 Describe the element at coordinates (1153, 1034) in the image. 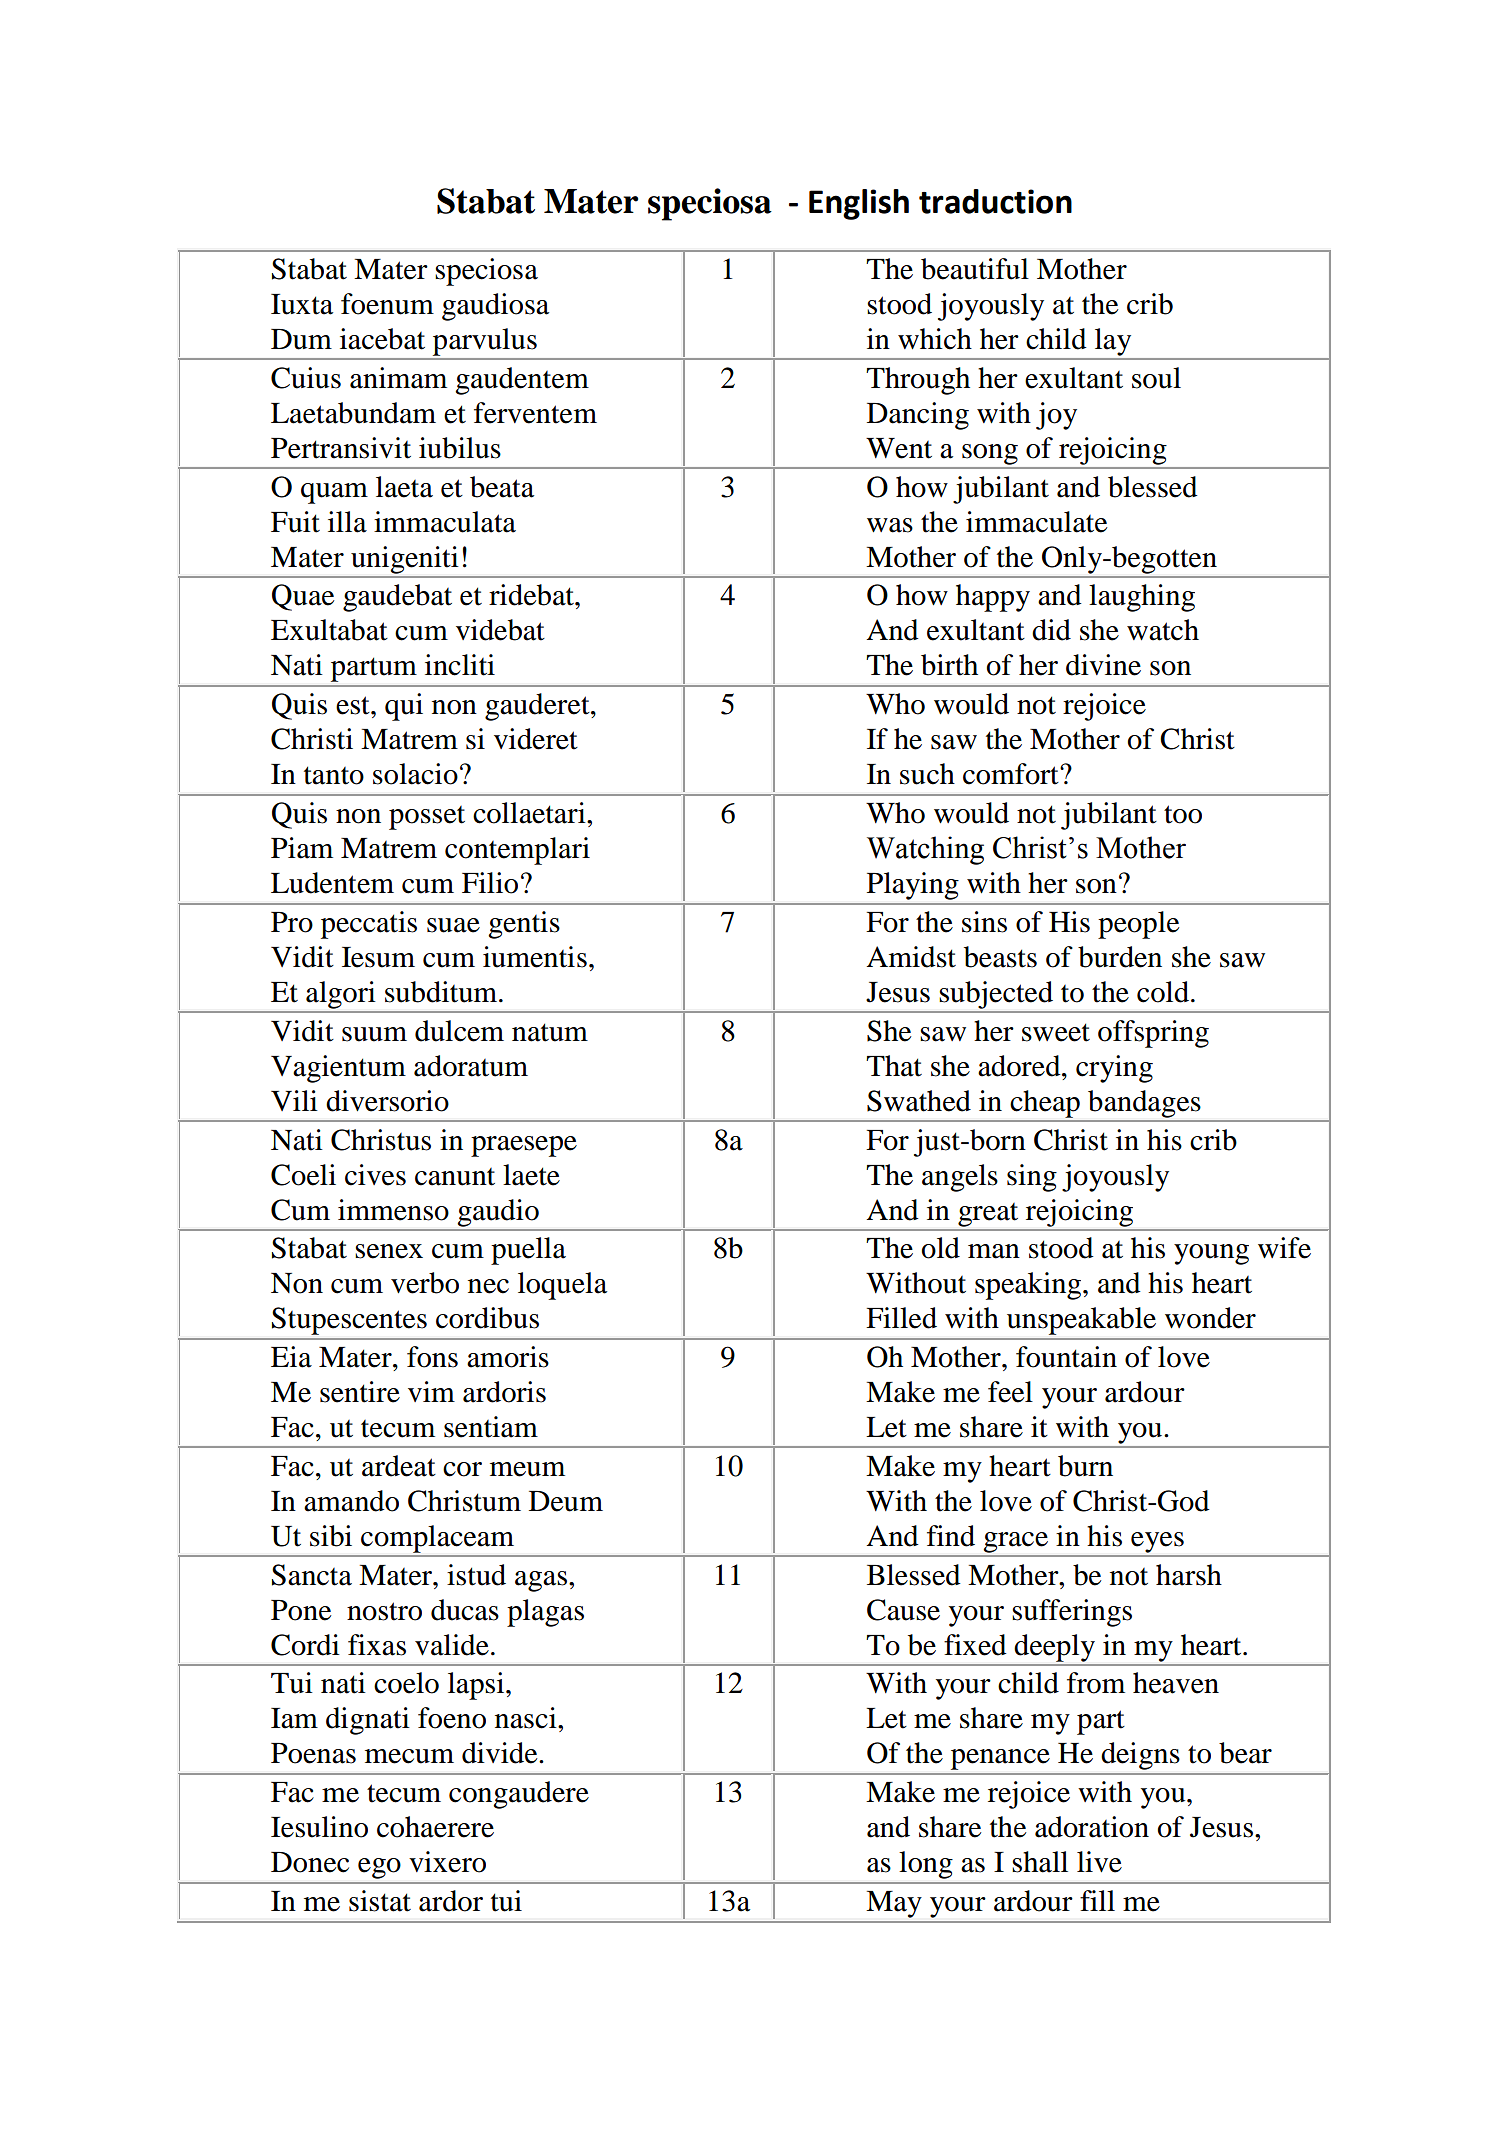

I see `offspring` at that location.
